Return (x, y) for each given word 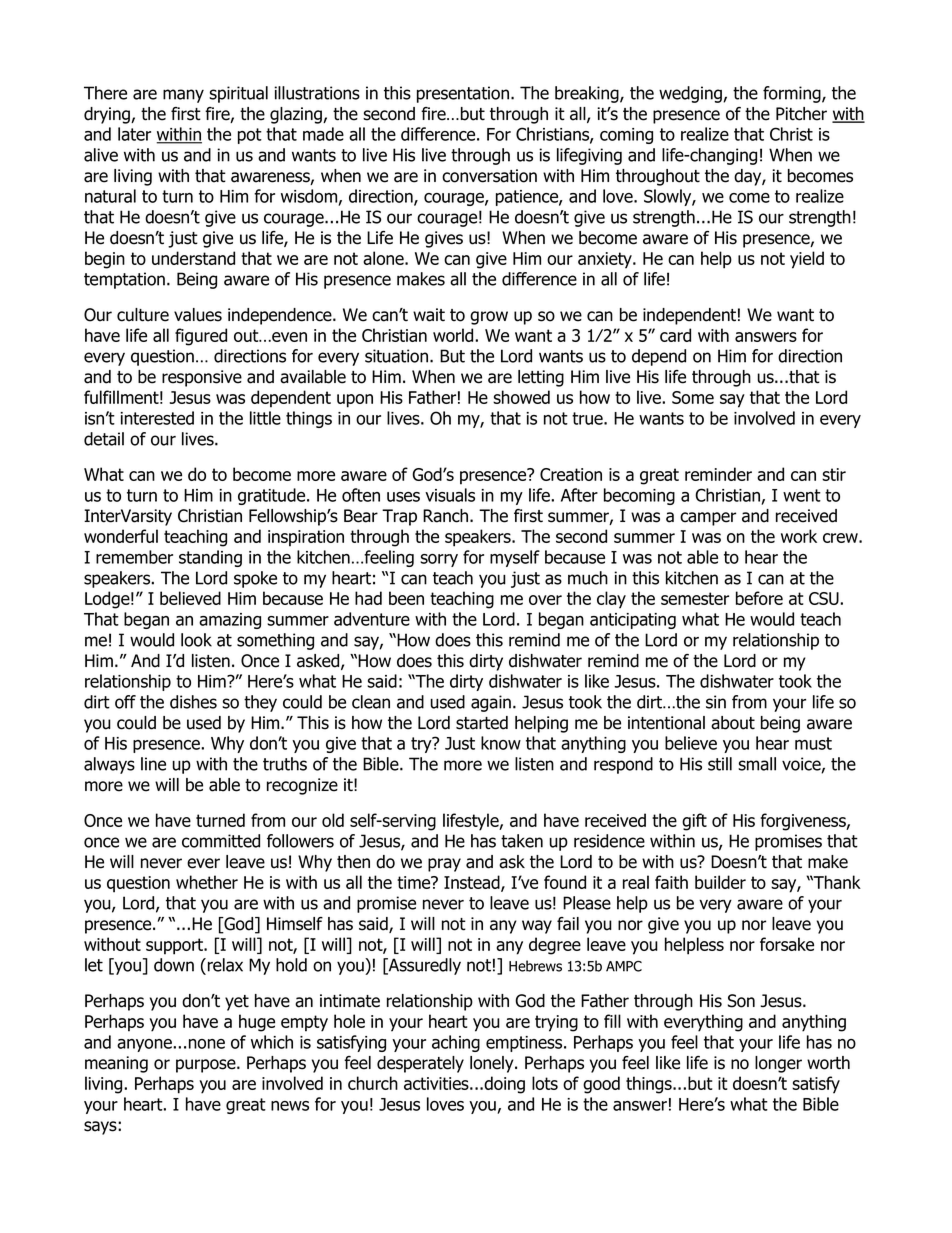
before (759, 598)
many (183, 96)
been (406, 598)
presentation (463, 94)
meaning (116, 1064)
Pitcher (801, 114)
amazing (230, 621)
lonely (493, 1064)
